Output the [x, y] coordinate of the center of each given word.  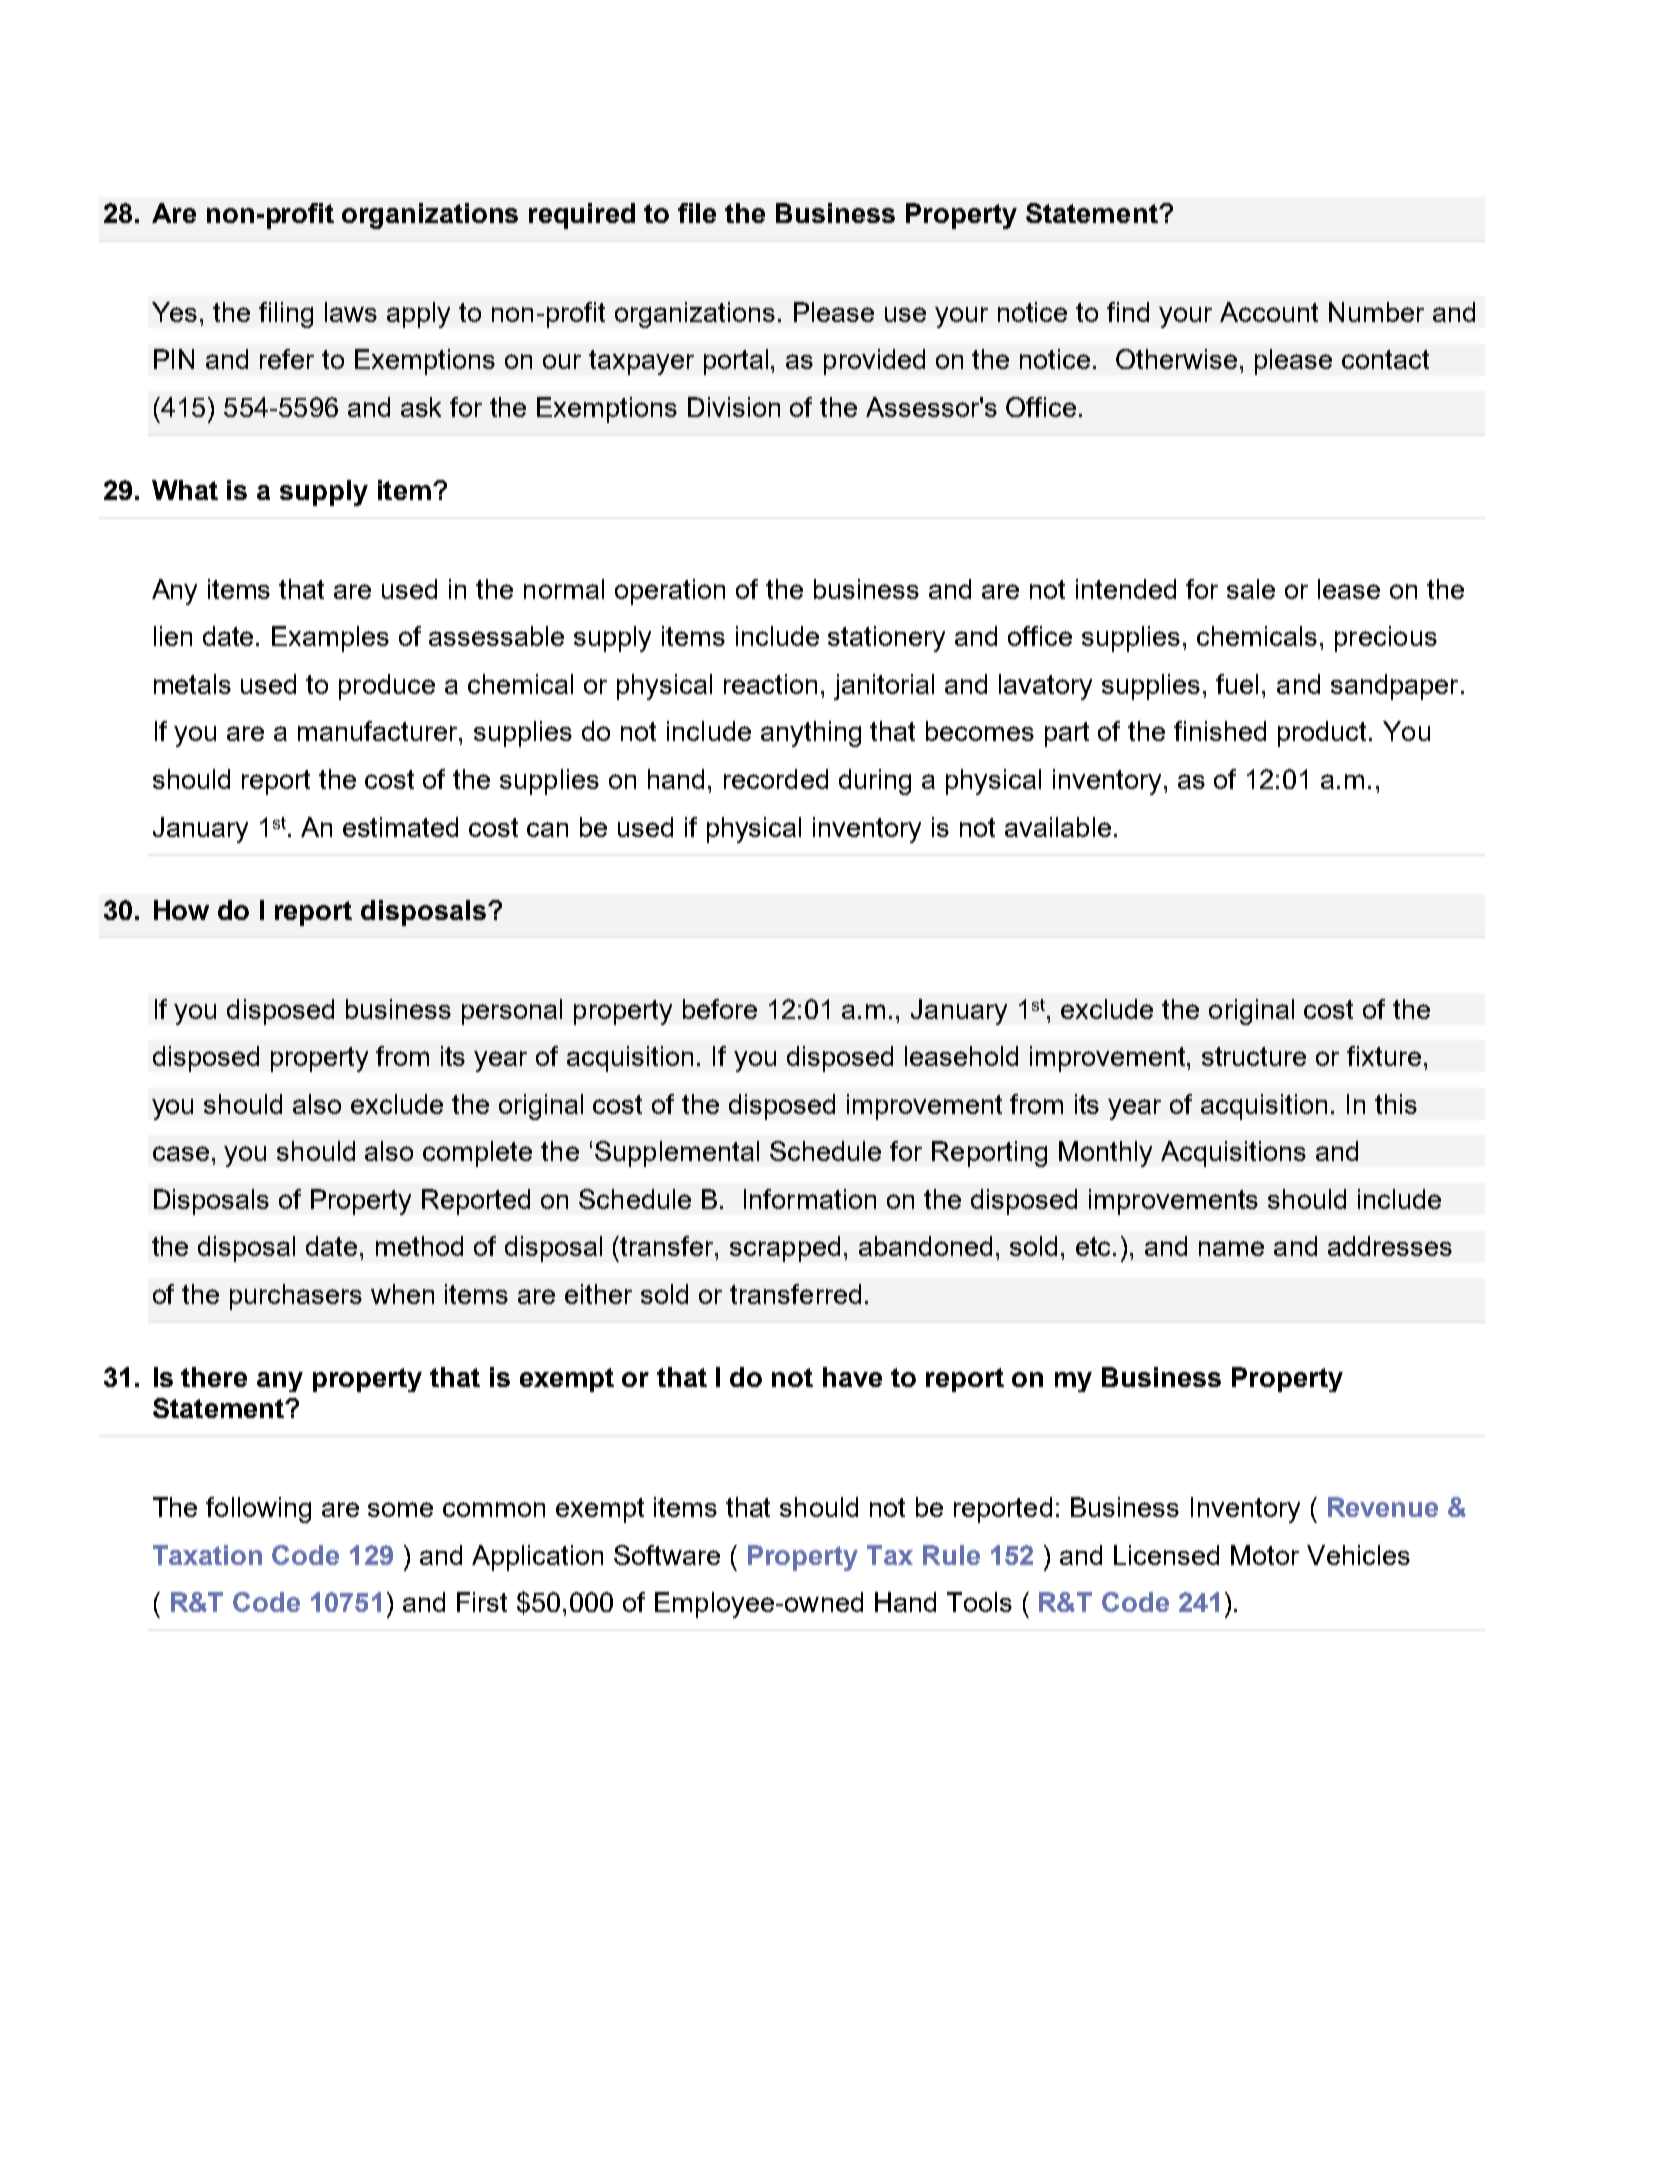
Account [1269, 312]
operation [670, 592]
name [1231, 1248]
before [720, 1009]
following [258, 1510]
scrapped [785, 1249]
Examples [330, 639]
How [181, 910]
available [1058, 827]
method [419, 1246]
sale [1251, 589]
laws [351, 312]
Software [667, 1555]
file [697, 213]
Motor [1265, 1555]
